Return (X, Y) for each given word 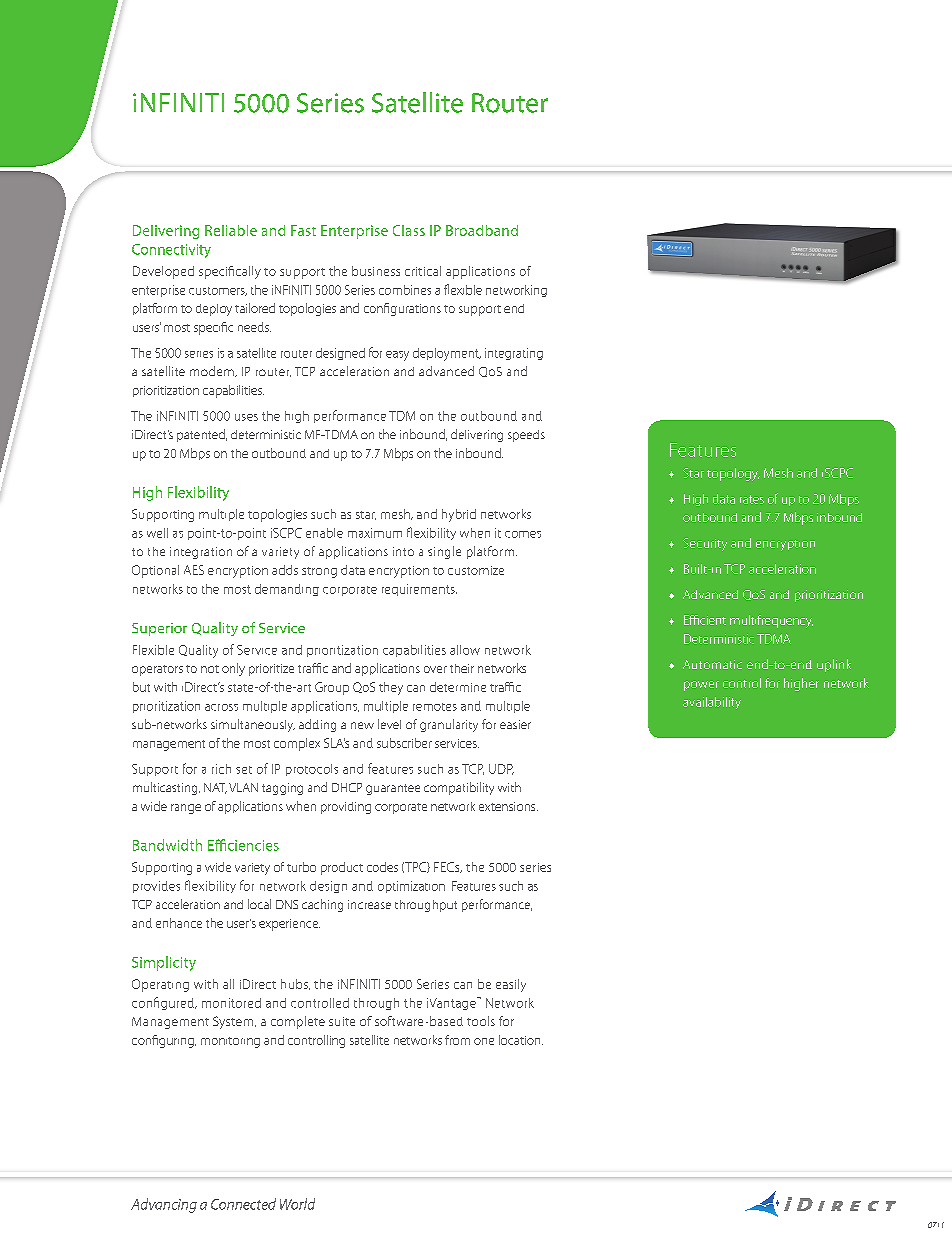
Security (705, 544)
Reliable (231, 230)
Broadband (482, 230)
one (484, 1041)
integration (201, 553)
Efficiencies (243, 845)
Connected (243, 1204)
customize (476, 570)
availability (712, 703)
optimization (411, 887)
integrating (514, 354)
